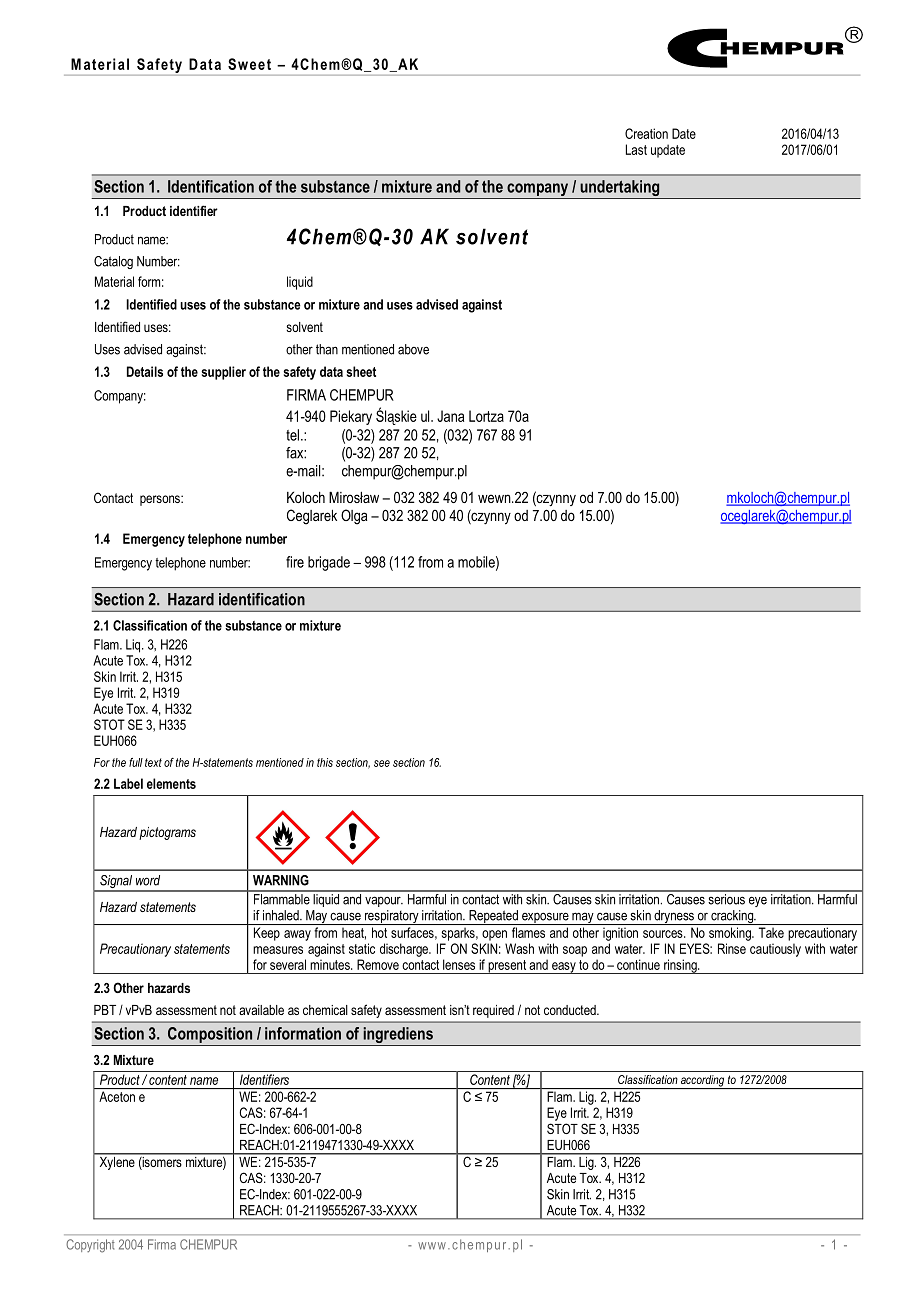 The height and width of the document is (1308, 924). What do you see at coordinates (117, 1162) in the document?
I see `Xylene` at bounding box center [117, 1162].
